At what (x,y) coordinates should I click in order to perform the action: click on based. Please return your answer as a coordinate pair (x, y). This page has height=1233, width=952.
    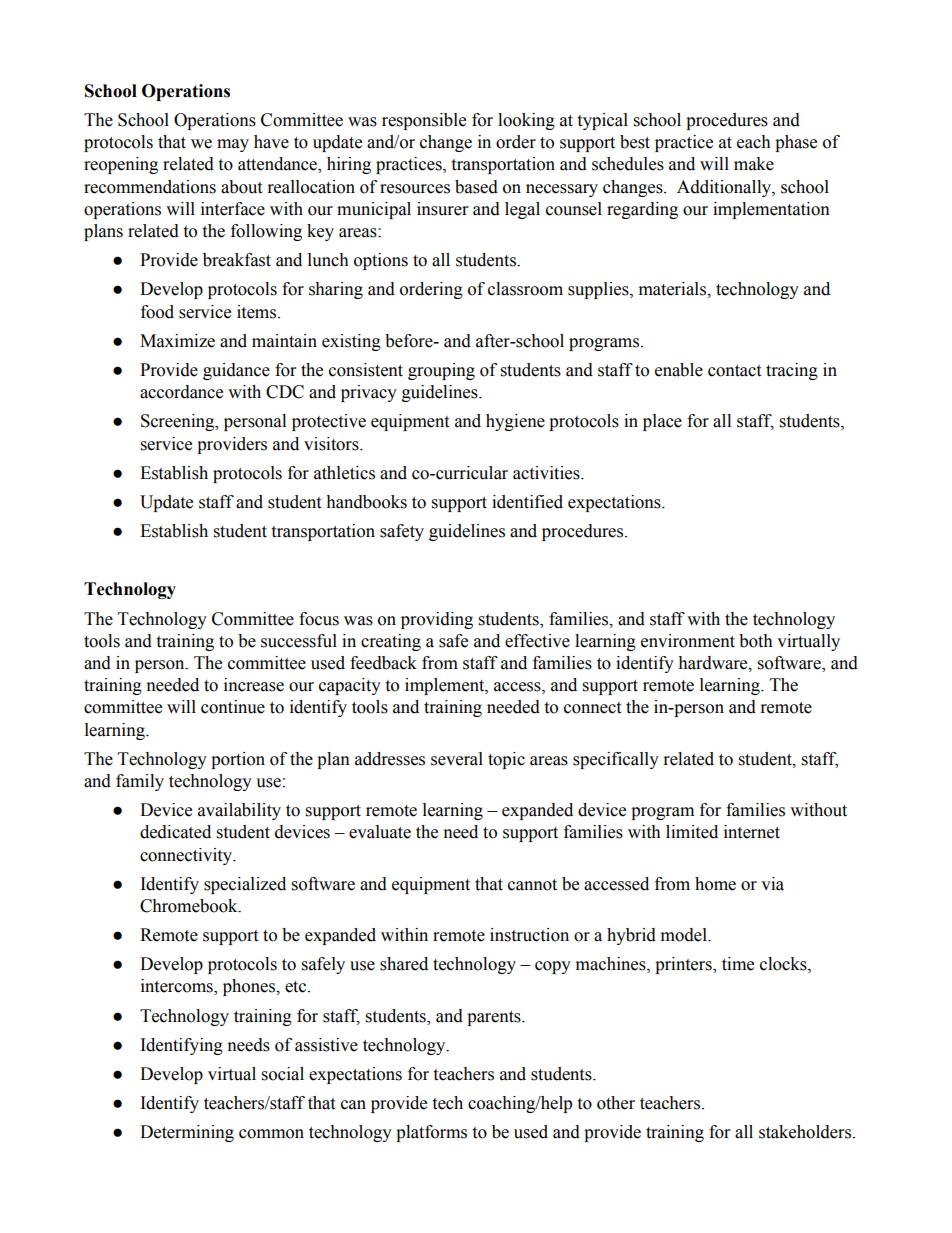
    Looking at the image, I should click on (476, 187).
